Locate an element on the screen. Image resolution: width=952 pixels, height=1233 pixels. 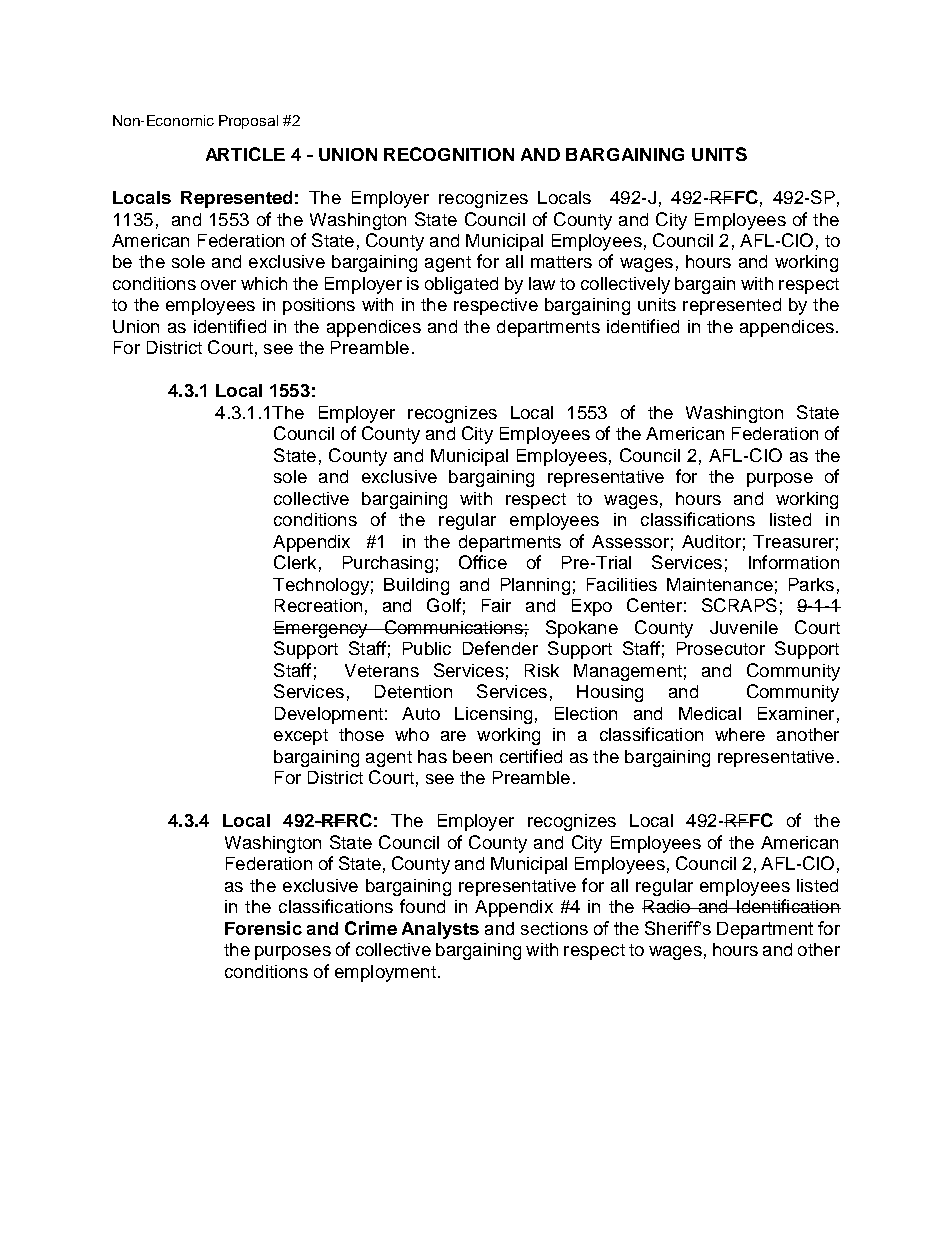
Risk is located at coordinates (542, 670).
